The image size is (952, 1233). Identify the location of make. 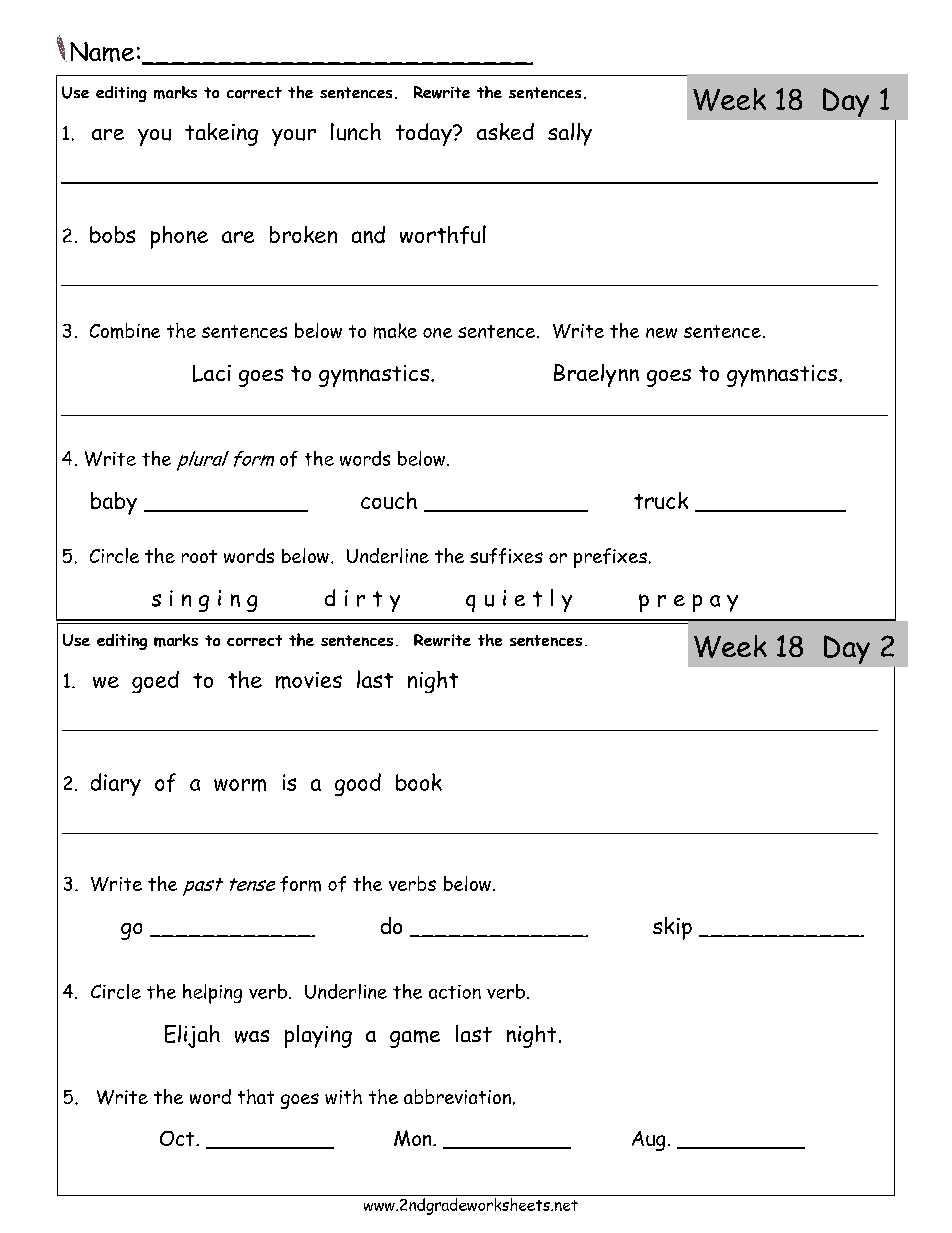
(395, 331).
